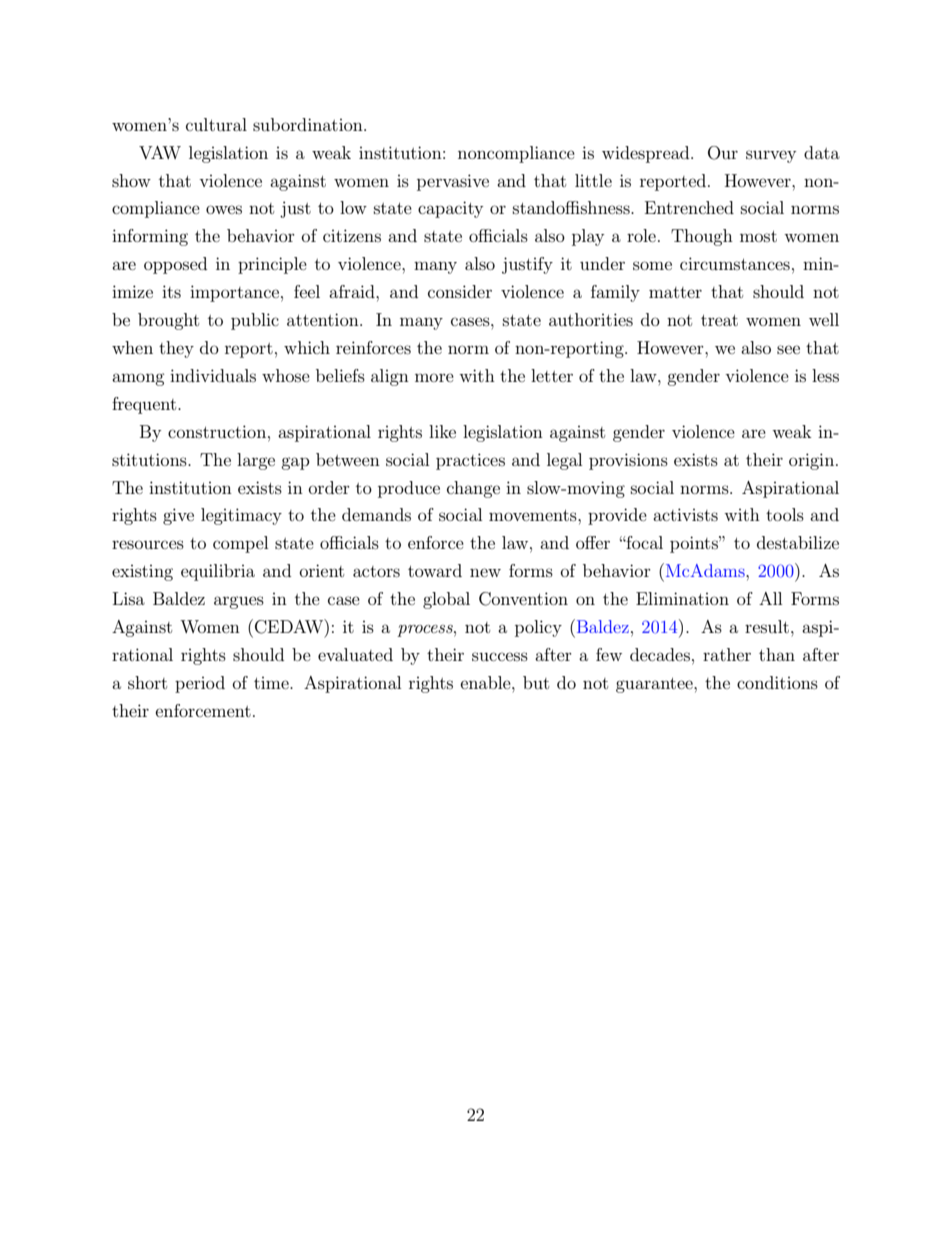 Image resolution: width=952 pixels, height=1233 pixels. Describe the element at coordinates (442, 431) in the screenshot. I see `like` at that location.
